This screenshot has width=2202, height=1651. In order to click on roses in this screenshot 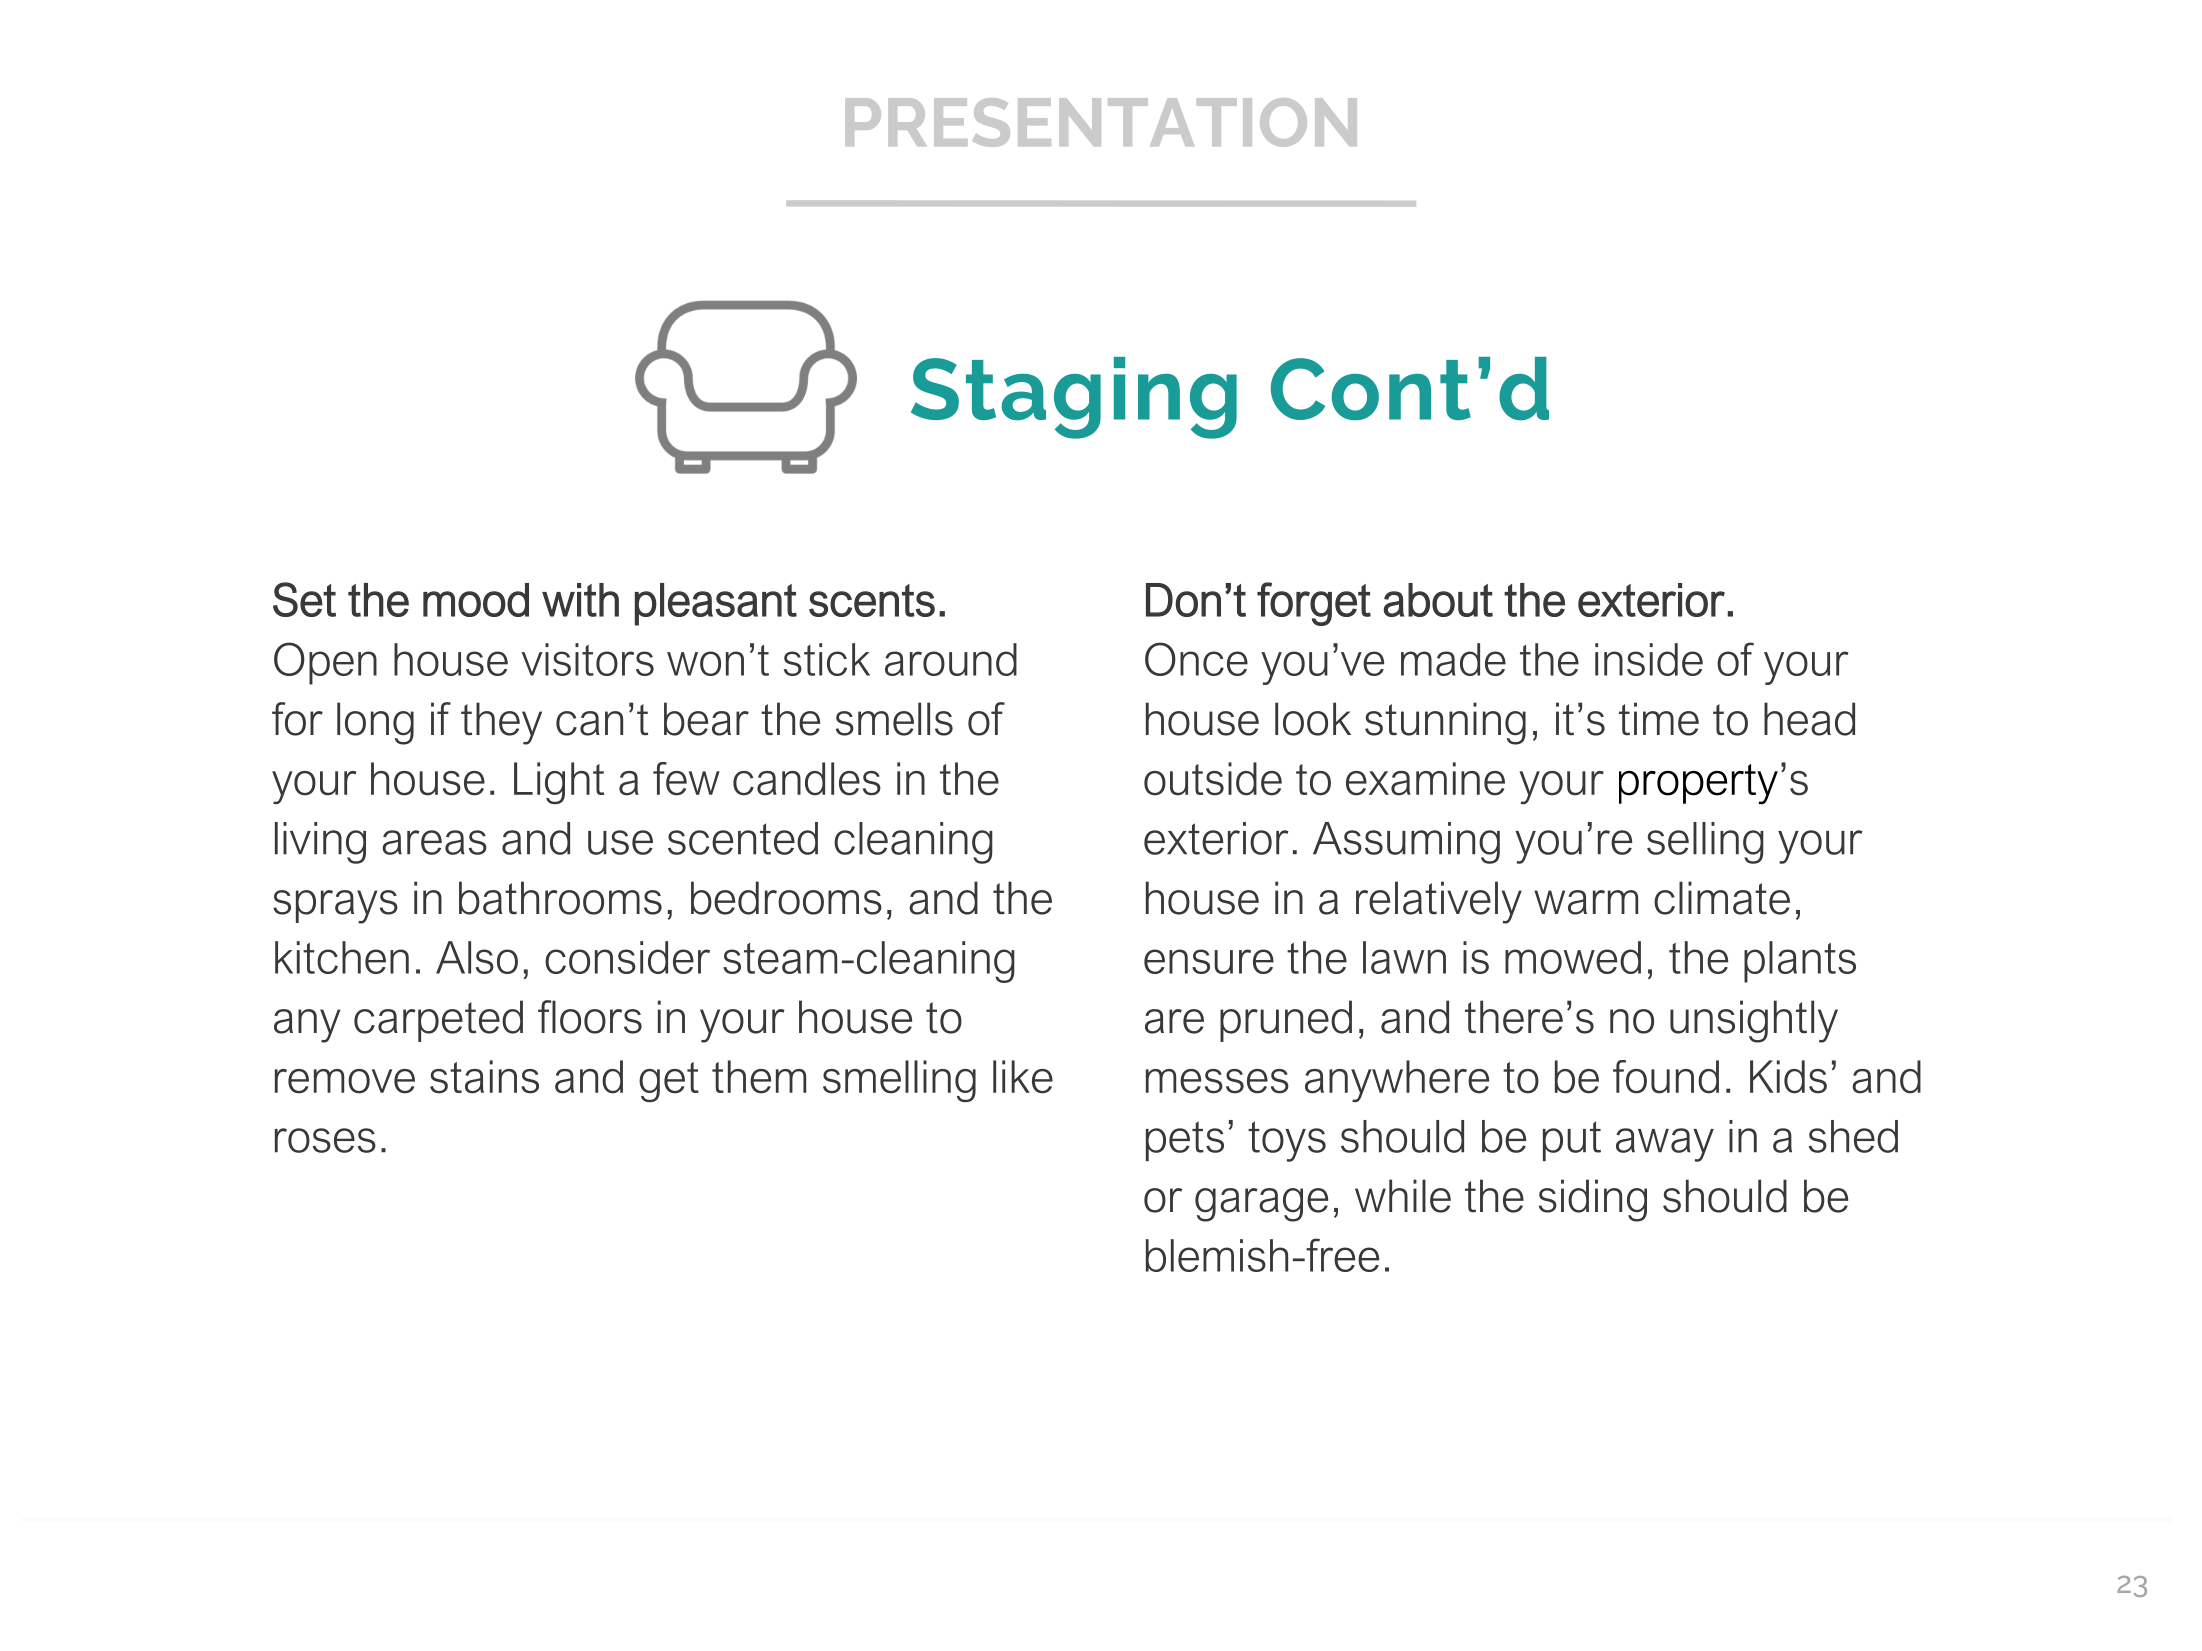, I will do `click(325, 1140)`.
